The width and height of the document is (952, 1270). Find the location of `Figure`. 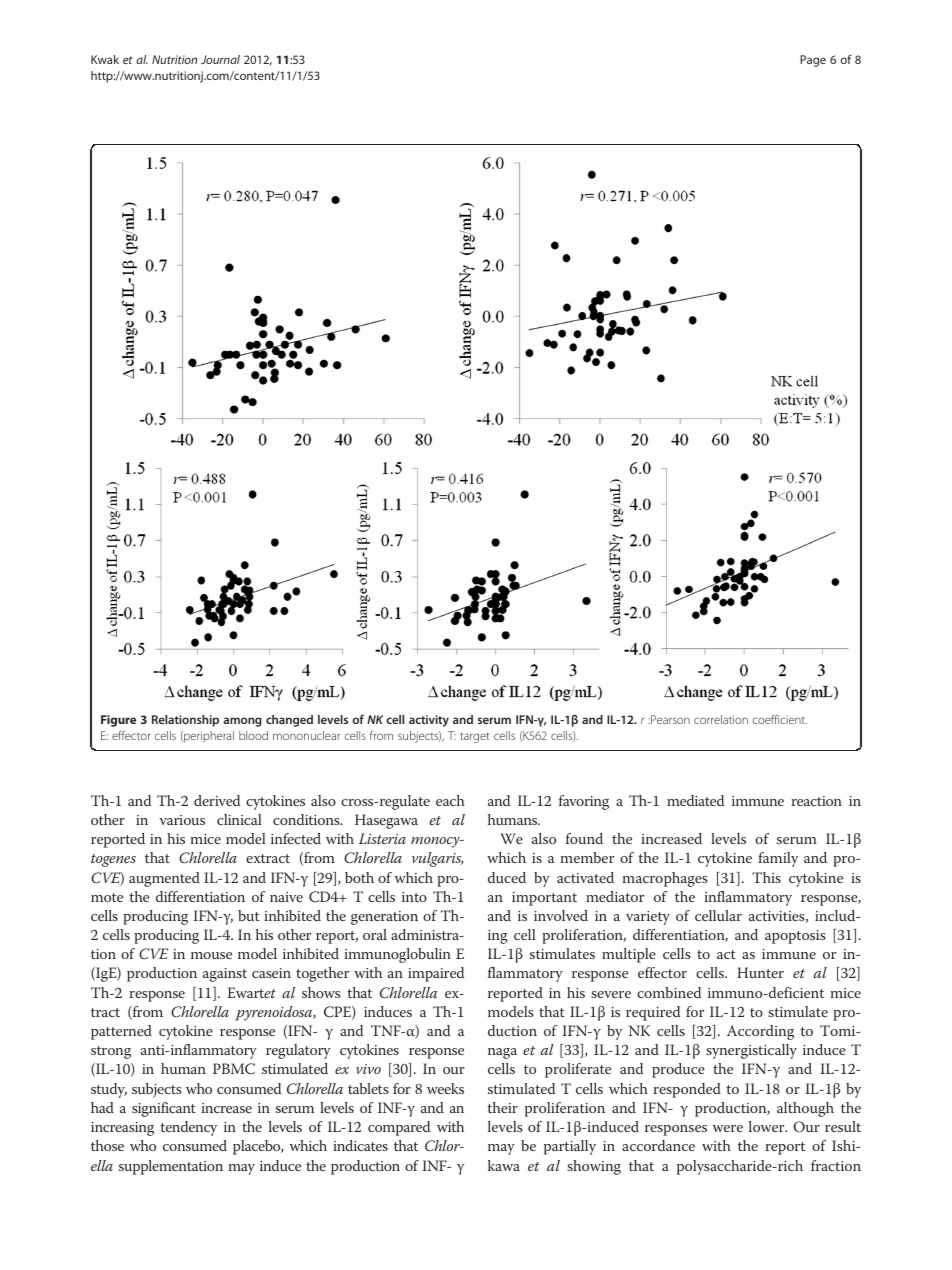

Figure is located at coordinates (118, 721).
